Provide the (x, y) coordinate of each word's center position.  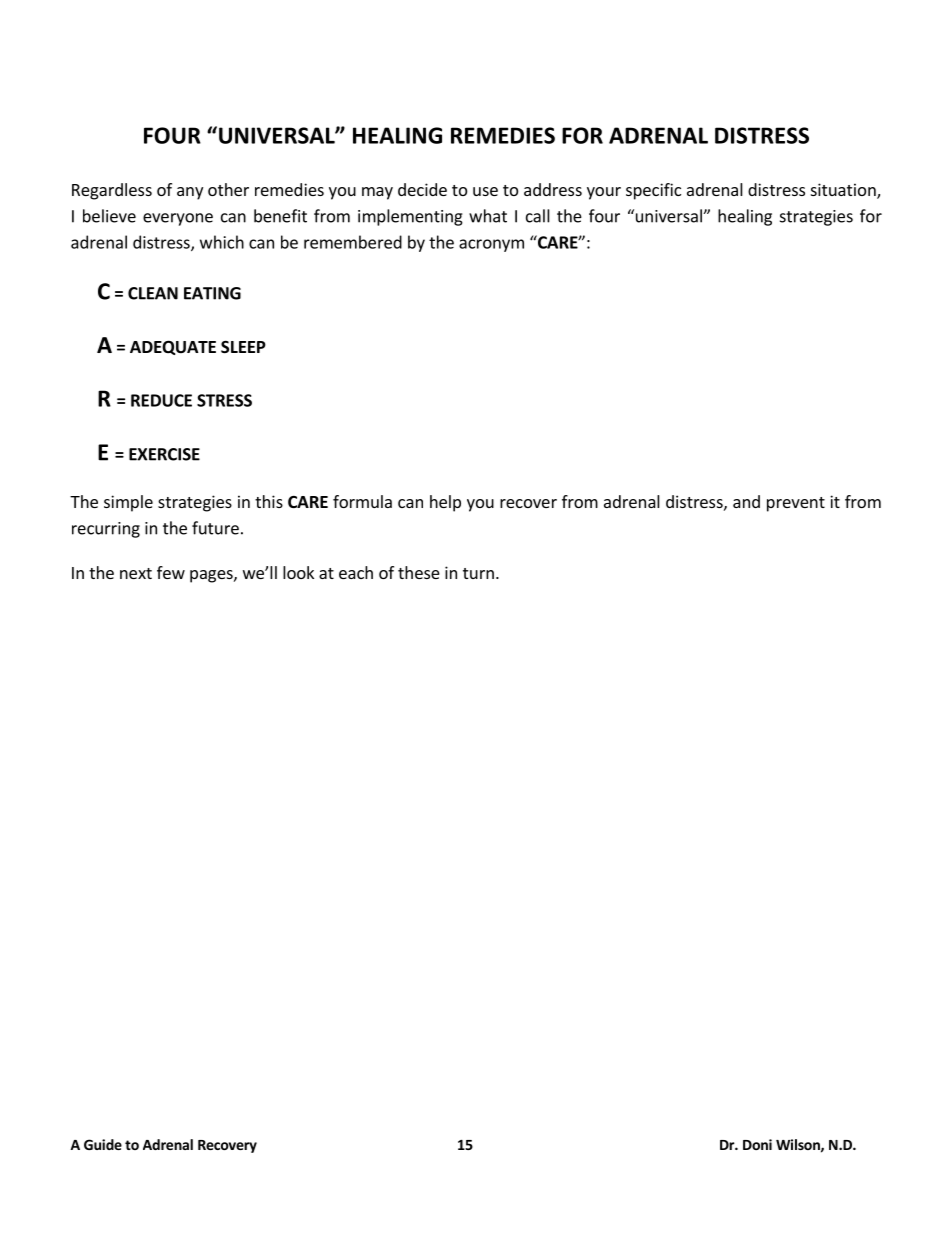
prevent (796, 504)
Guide (103, 1144)
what (488, 216)
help (445, 503)
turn (478, 573)
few (171, 572)
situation (844, 190)
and (746, 501)
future (215, 528)
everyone (178, 219)
